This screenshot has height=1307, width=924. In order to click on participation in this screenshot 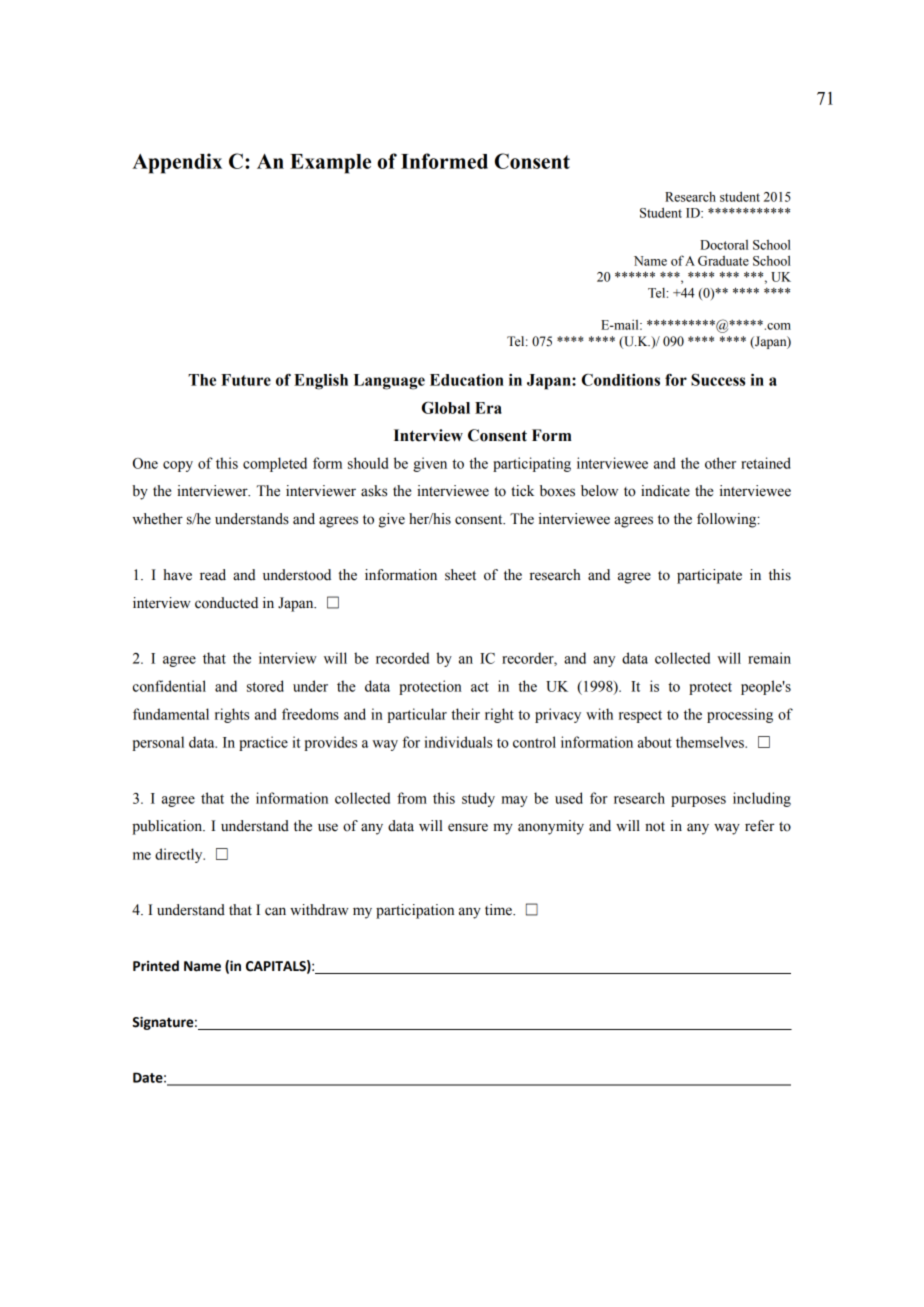, I will do `click(415, 911)`.
